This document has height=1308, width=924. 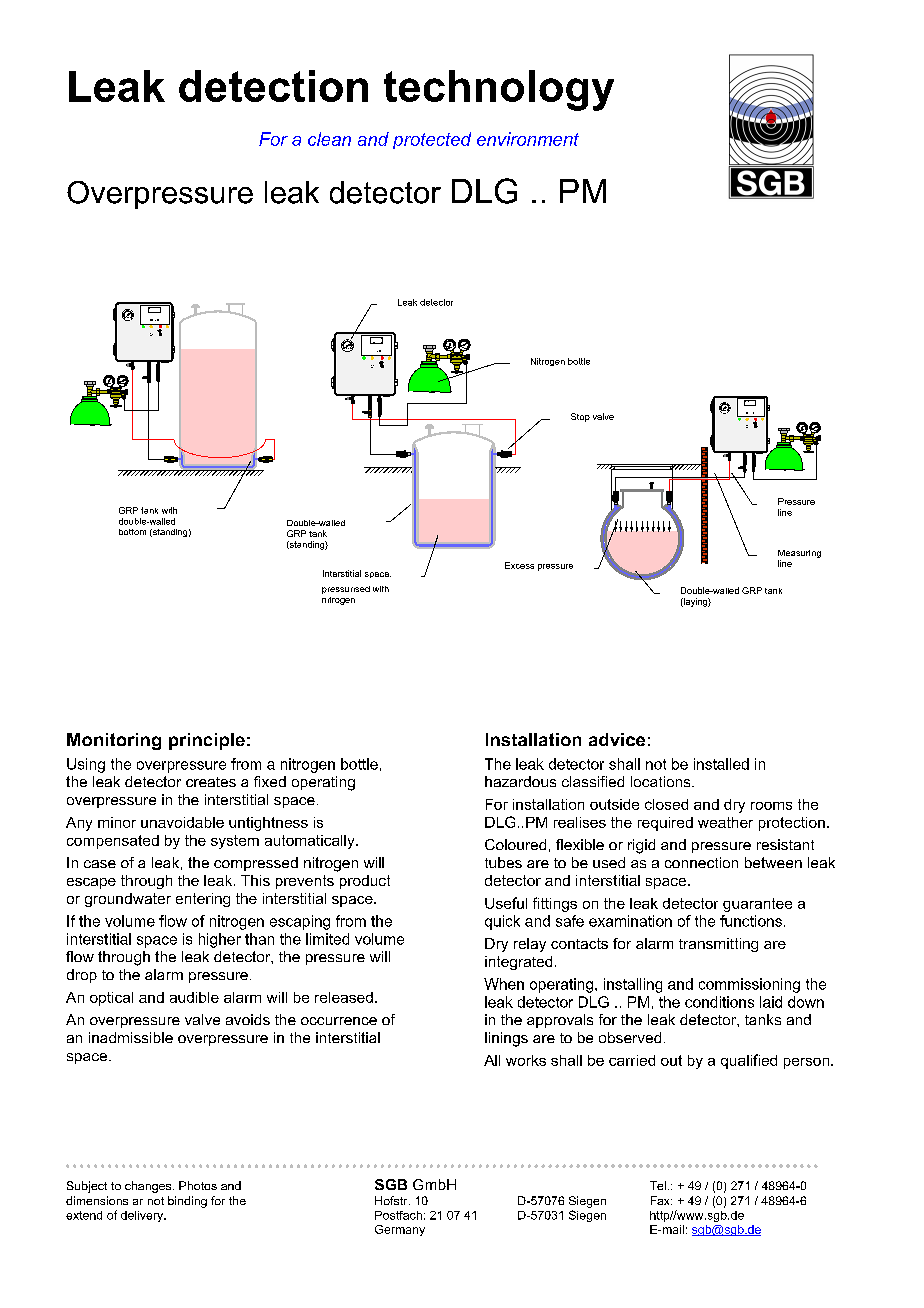 I want to click on bottom, so click(x=132, y=532).
